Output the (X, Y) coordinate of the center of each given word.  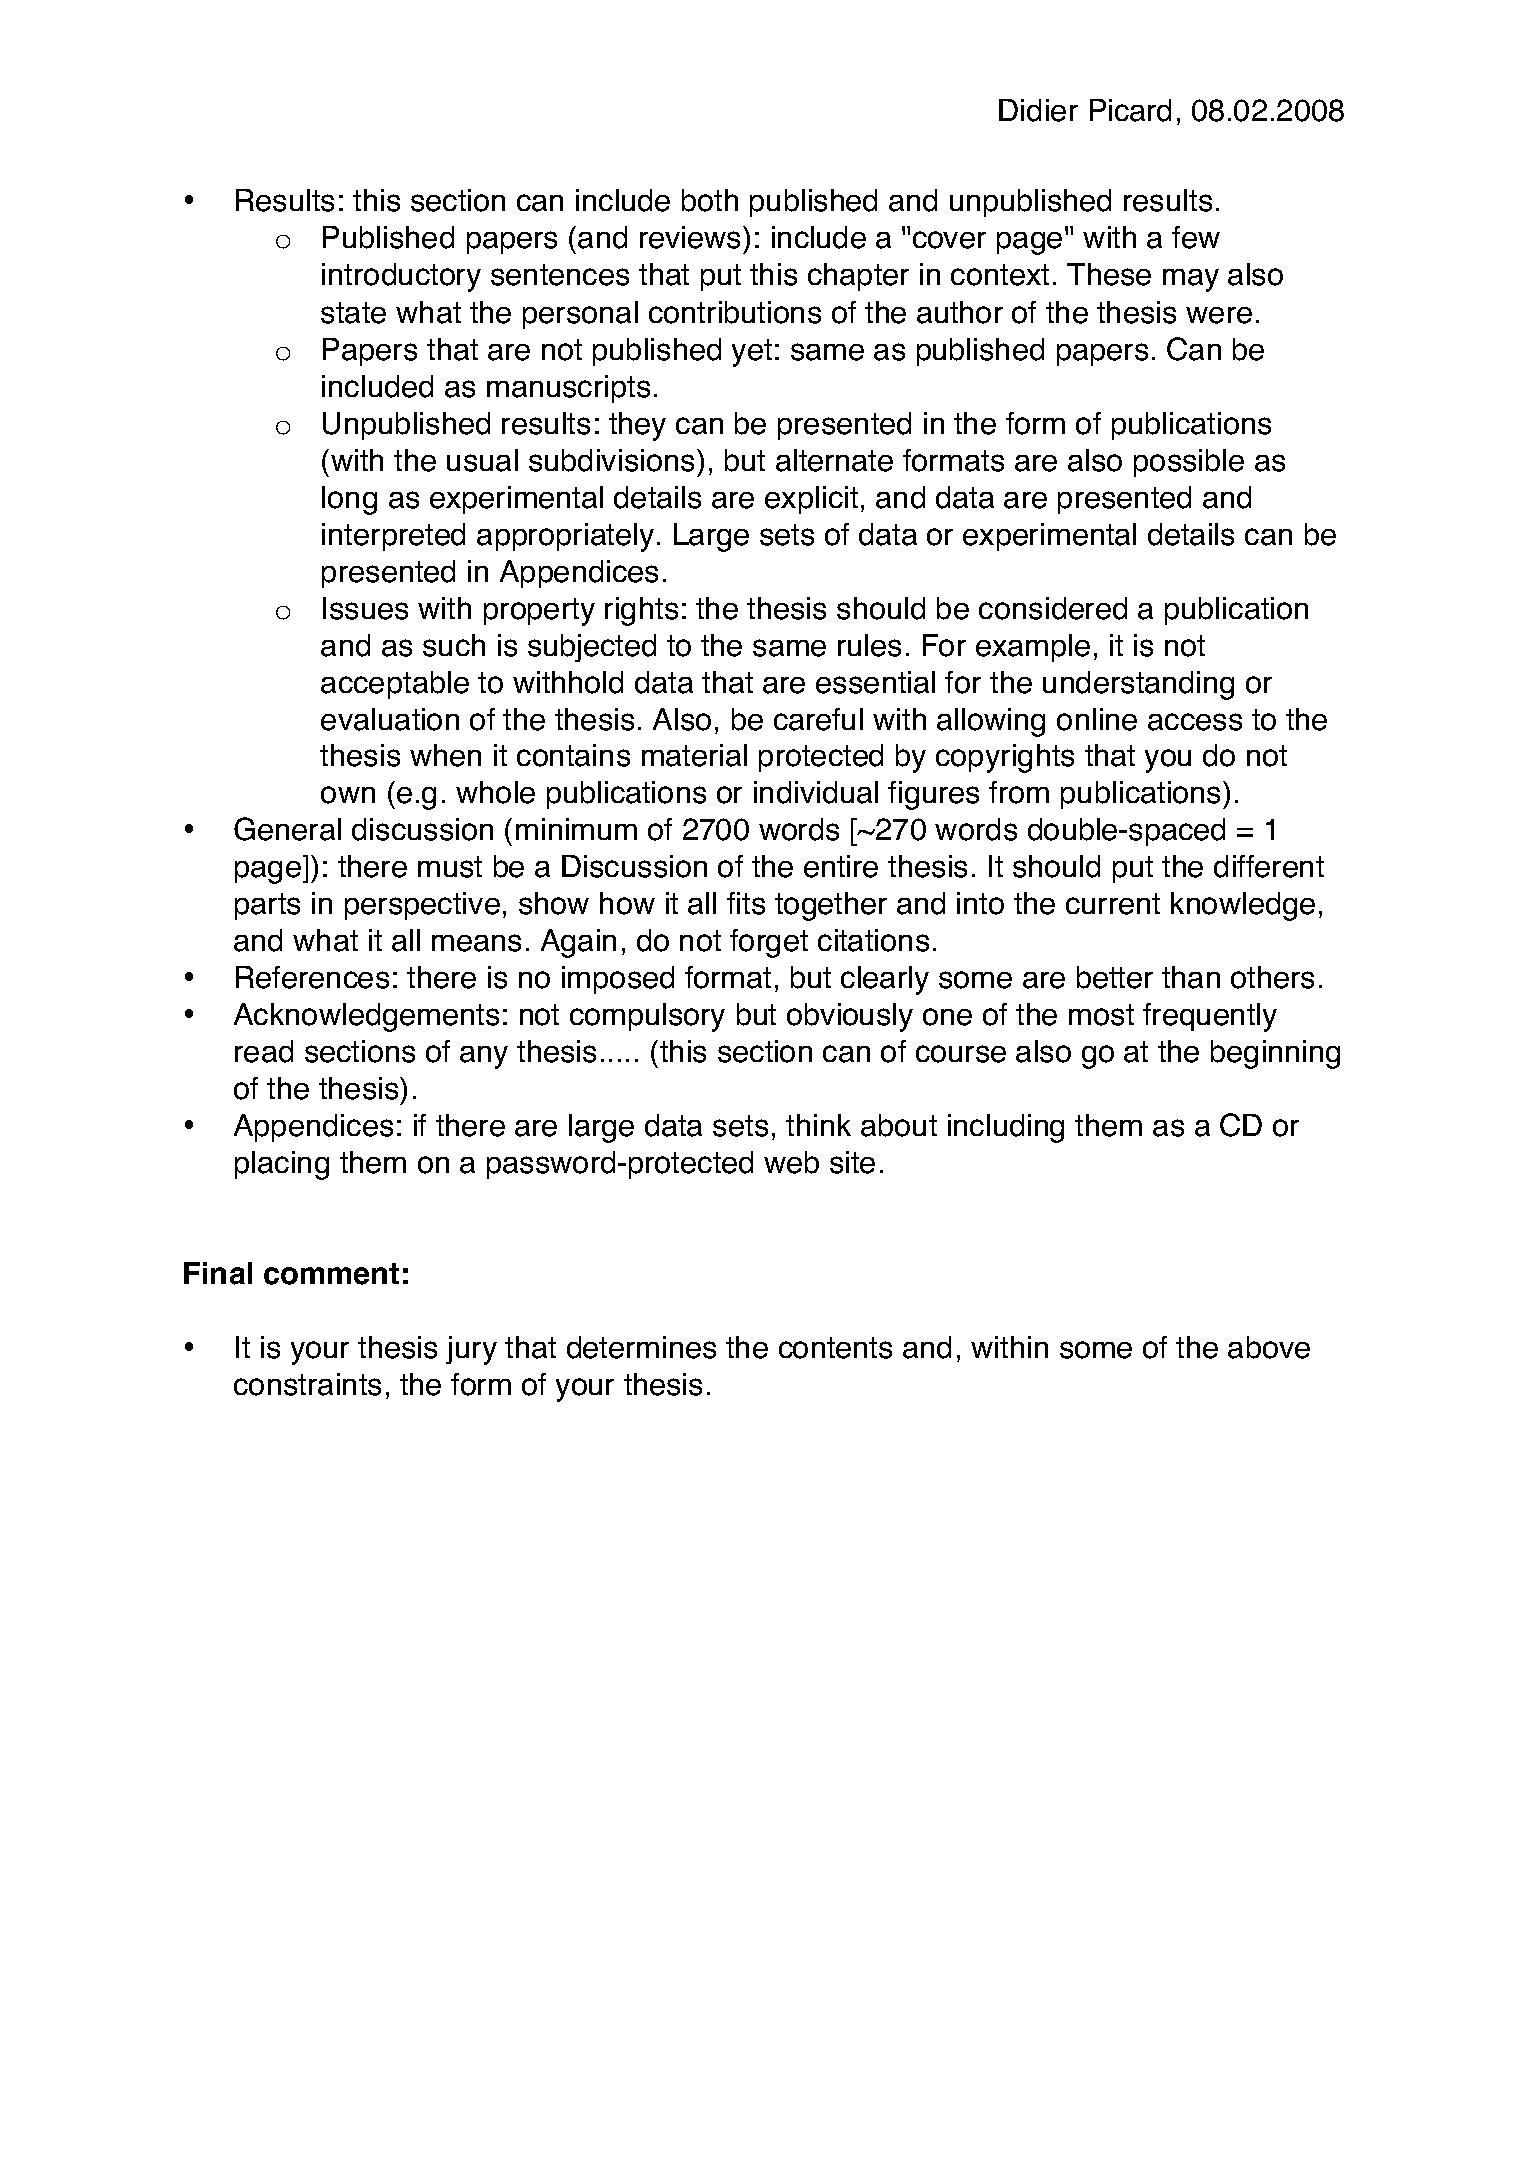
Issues (365, 608)
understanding (1138, 685)
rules (869, 645)
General (287, 829)
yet (752, 353)
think (818, 1125)
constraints (307, 1384)
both (710, 200)
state (353, 313)
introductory (401, 277)
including (1006, 1128)
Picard (1130, 110)
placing (282, 1165)
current (1113, 904)
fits (746, 903)
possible (1189, 463)
